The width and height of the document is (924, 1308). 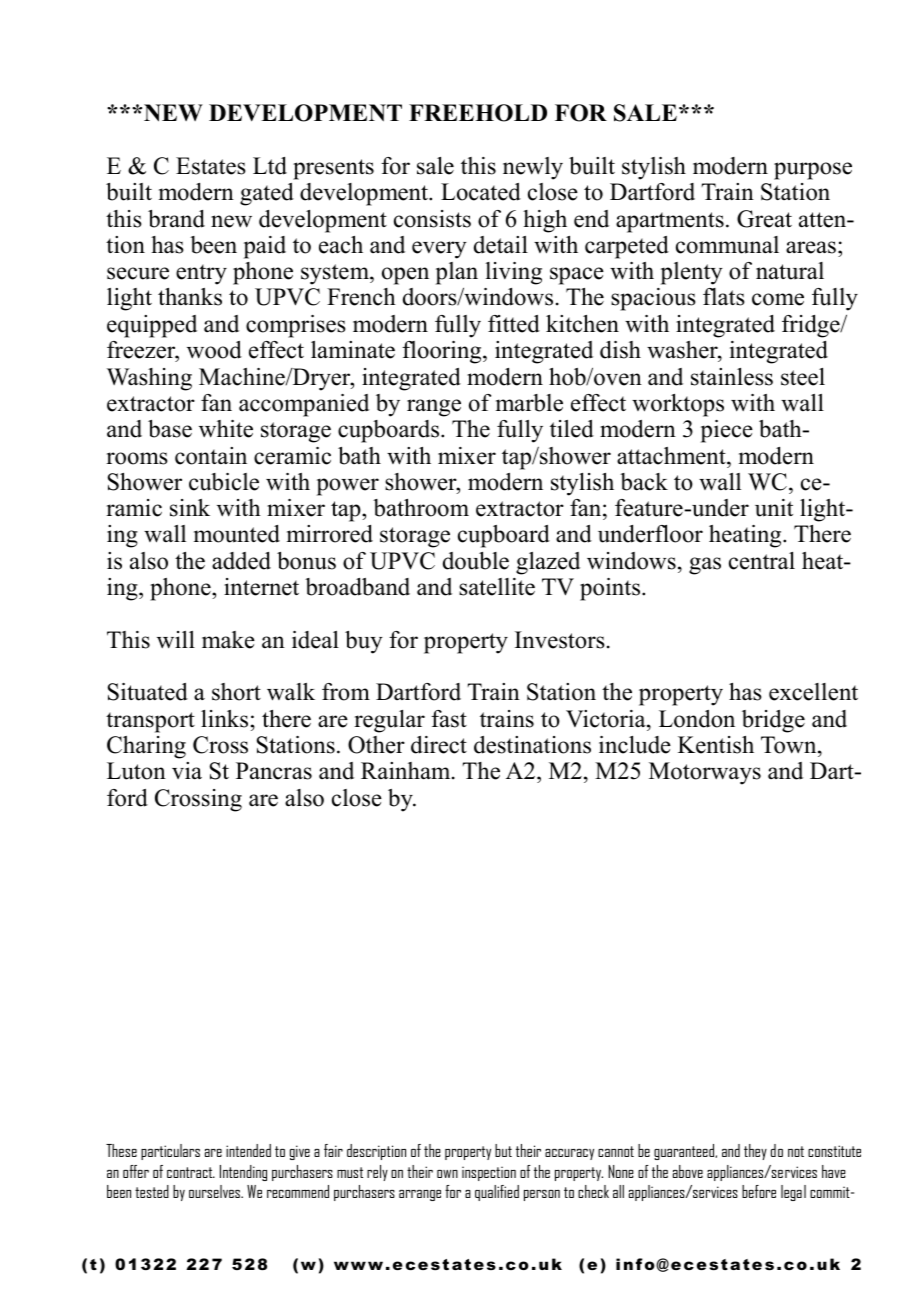 I want to click on direct, so click(x=439, y=745).
